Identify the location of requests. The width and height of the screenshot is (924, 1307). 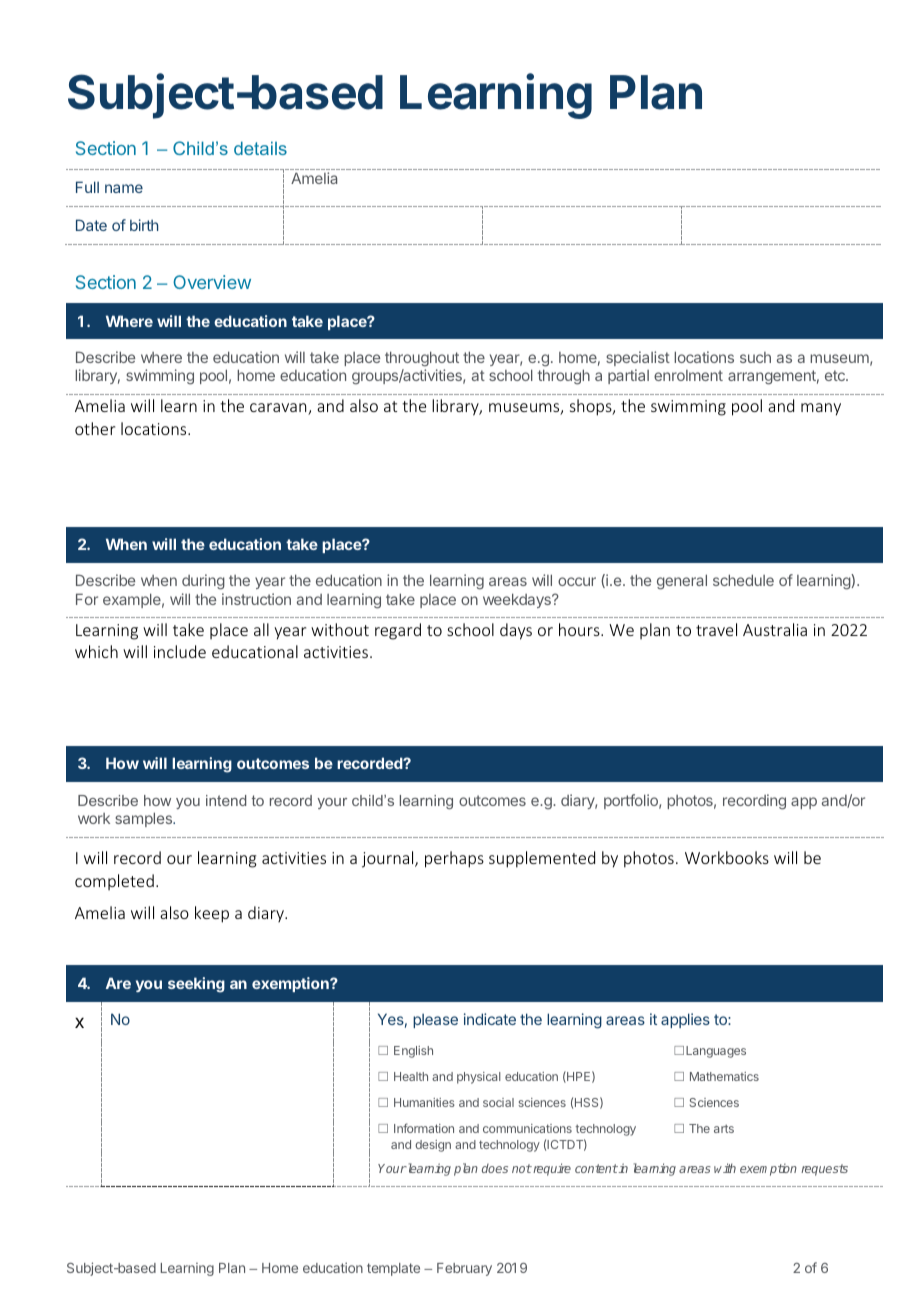
(824, 1170).
